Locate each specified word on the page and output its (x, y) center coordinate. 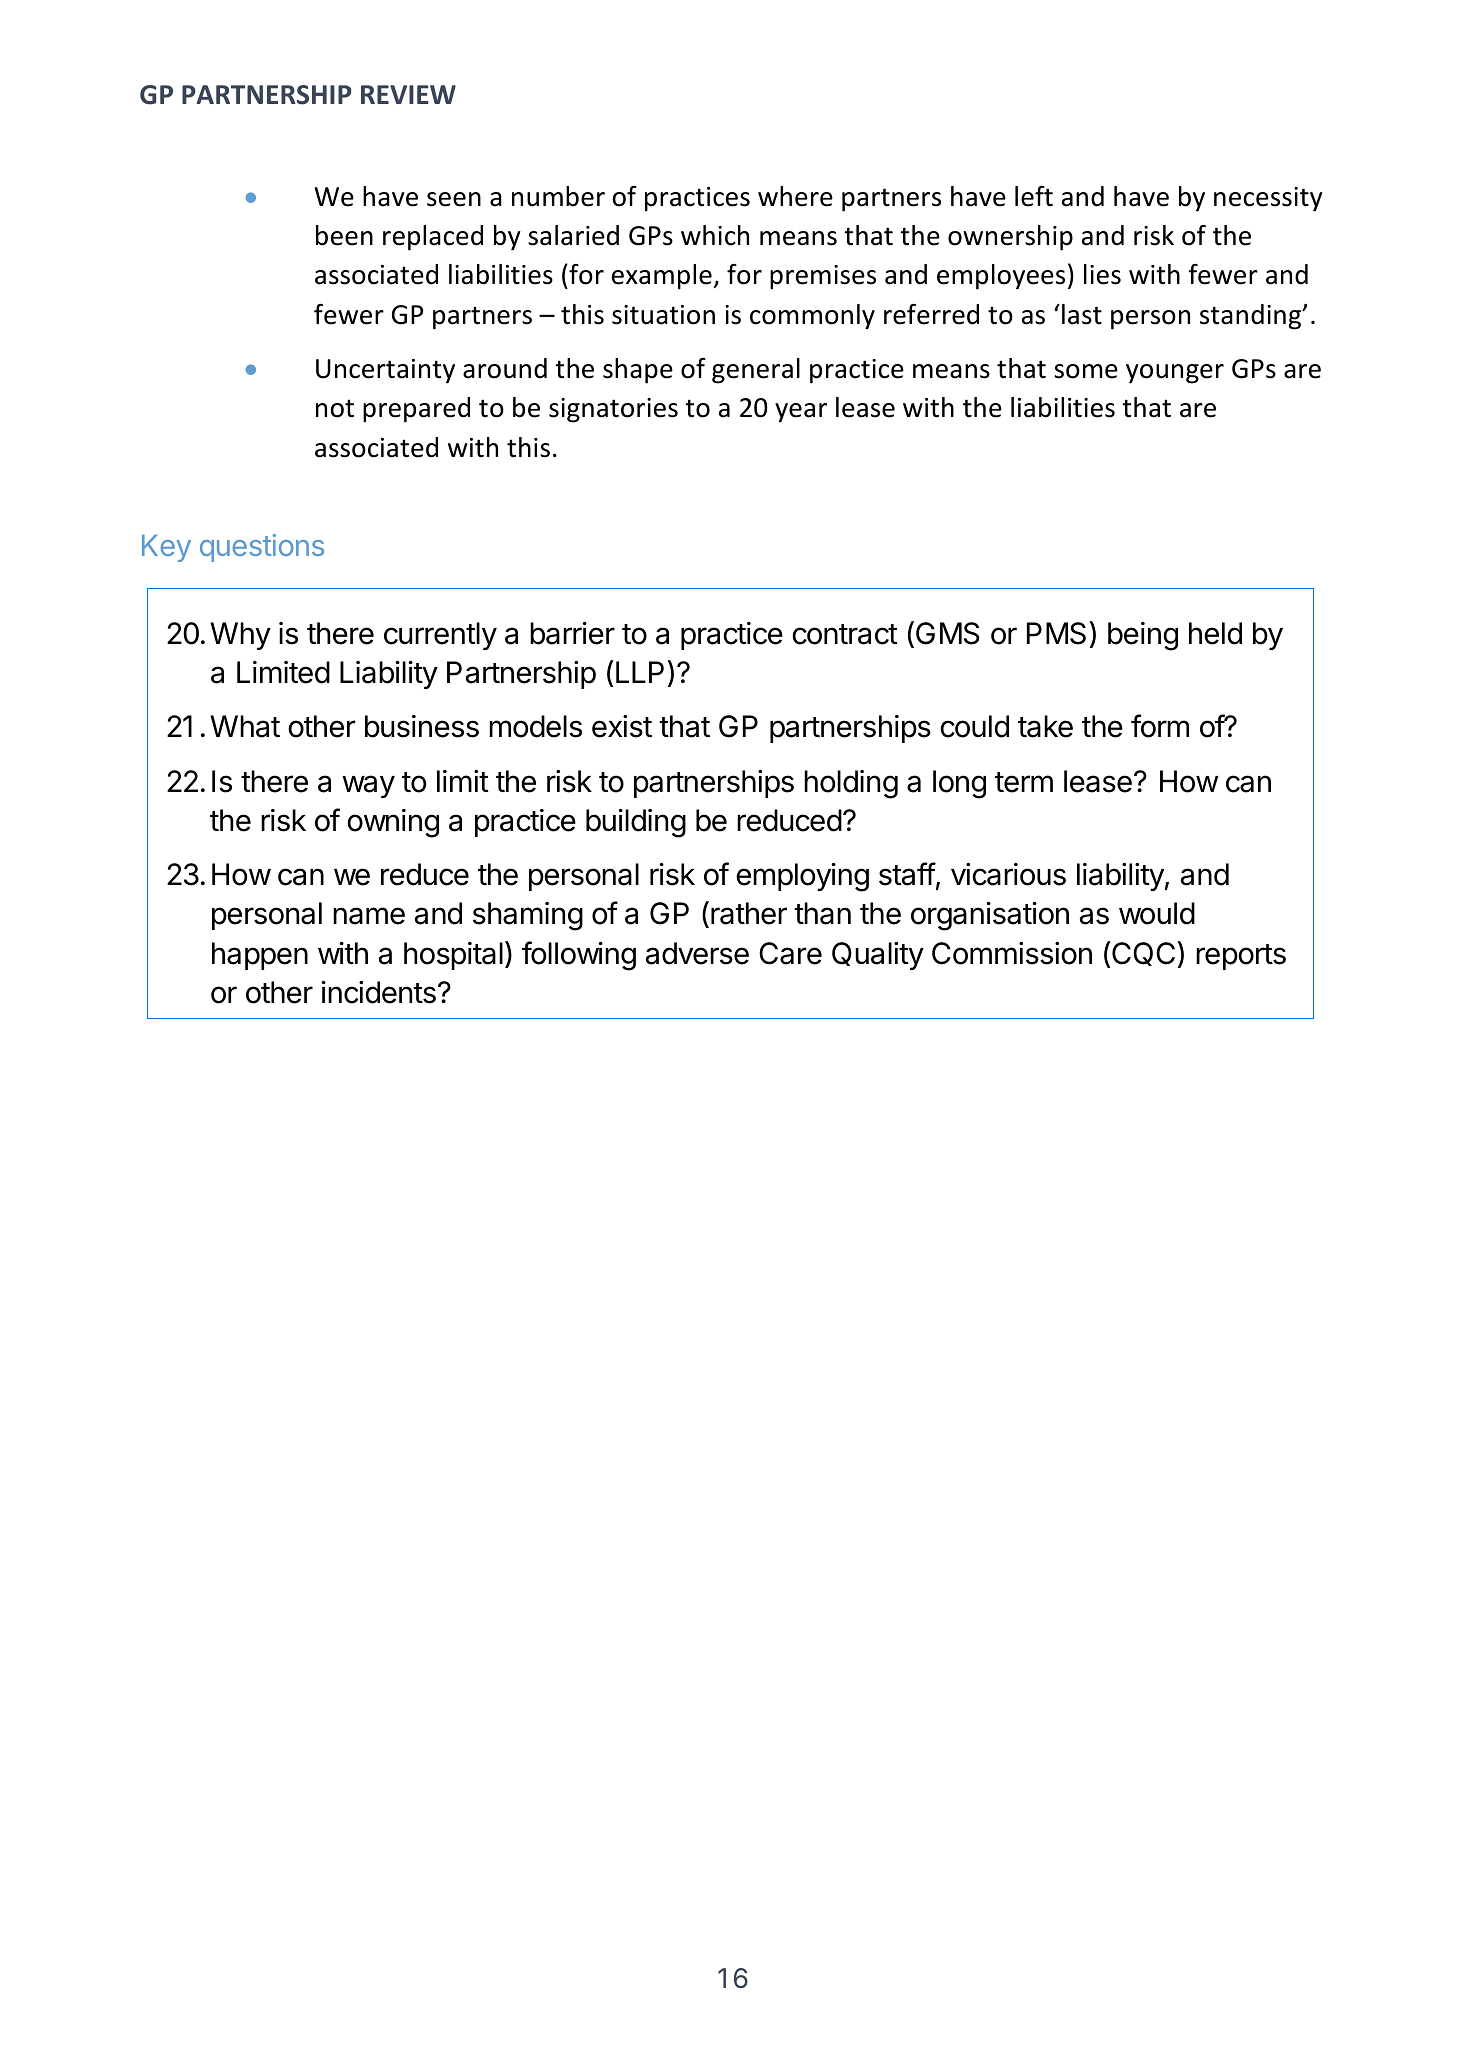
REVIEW (408, 94)
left (1034, 196)
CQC (1143, 954)
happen (260, 956)
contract (845, 634)
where (795, 196)
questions (262, 548)
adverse (697, 953)
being (1143, 636)
